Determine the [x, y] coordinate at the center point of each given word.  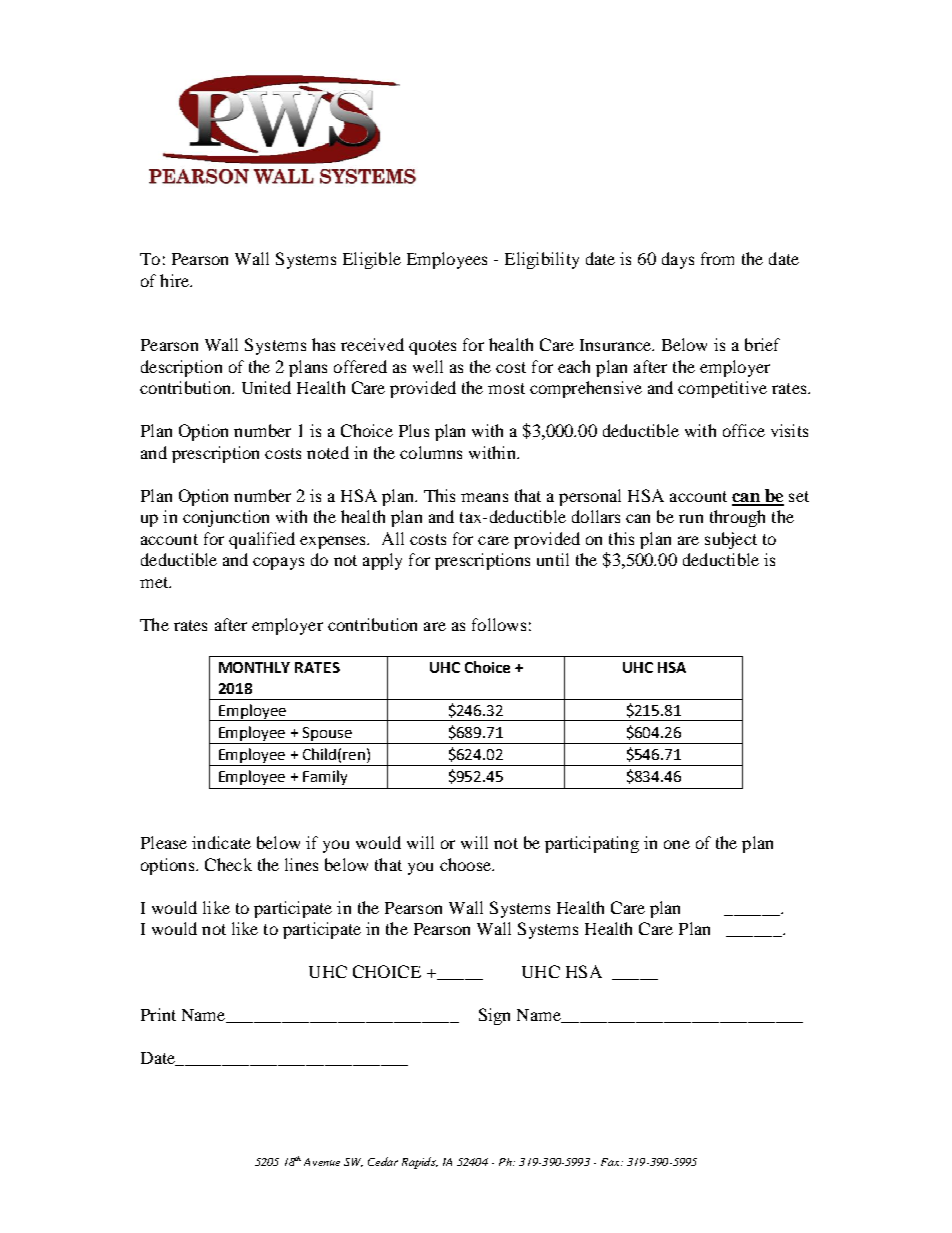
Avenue [322, 1162]
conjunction [226, 518]
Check [228, 864]
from [717, 258]
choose [466, 864]
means [484, 497]
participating [592, 844]
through [737, 518]
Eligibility [542, 260]
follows [499, 624]
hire [175, 280]
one [677, 844]
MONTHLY [254, 667]
